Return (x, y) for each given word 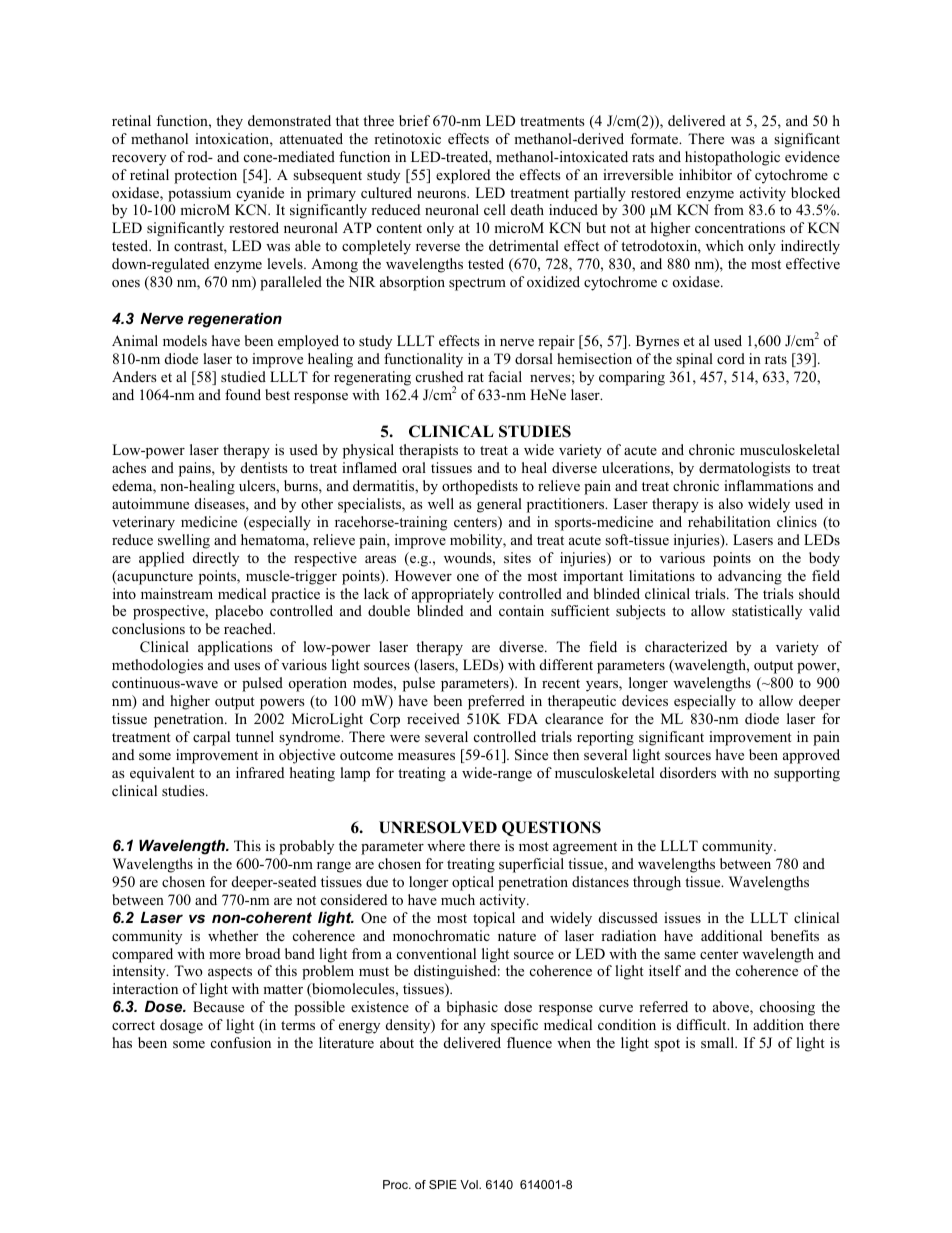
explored (463, 176)
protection (205, 176)
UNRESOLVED (438, 827)
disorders (688, 772)
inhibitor (705, 174)
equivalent (162, 774)
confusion (241, 1042)
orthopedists (480, 487)
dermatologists (744, 469)
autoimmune (150, 503)
